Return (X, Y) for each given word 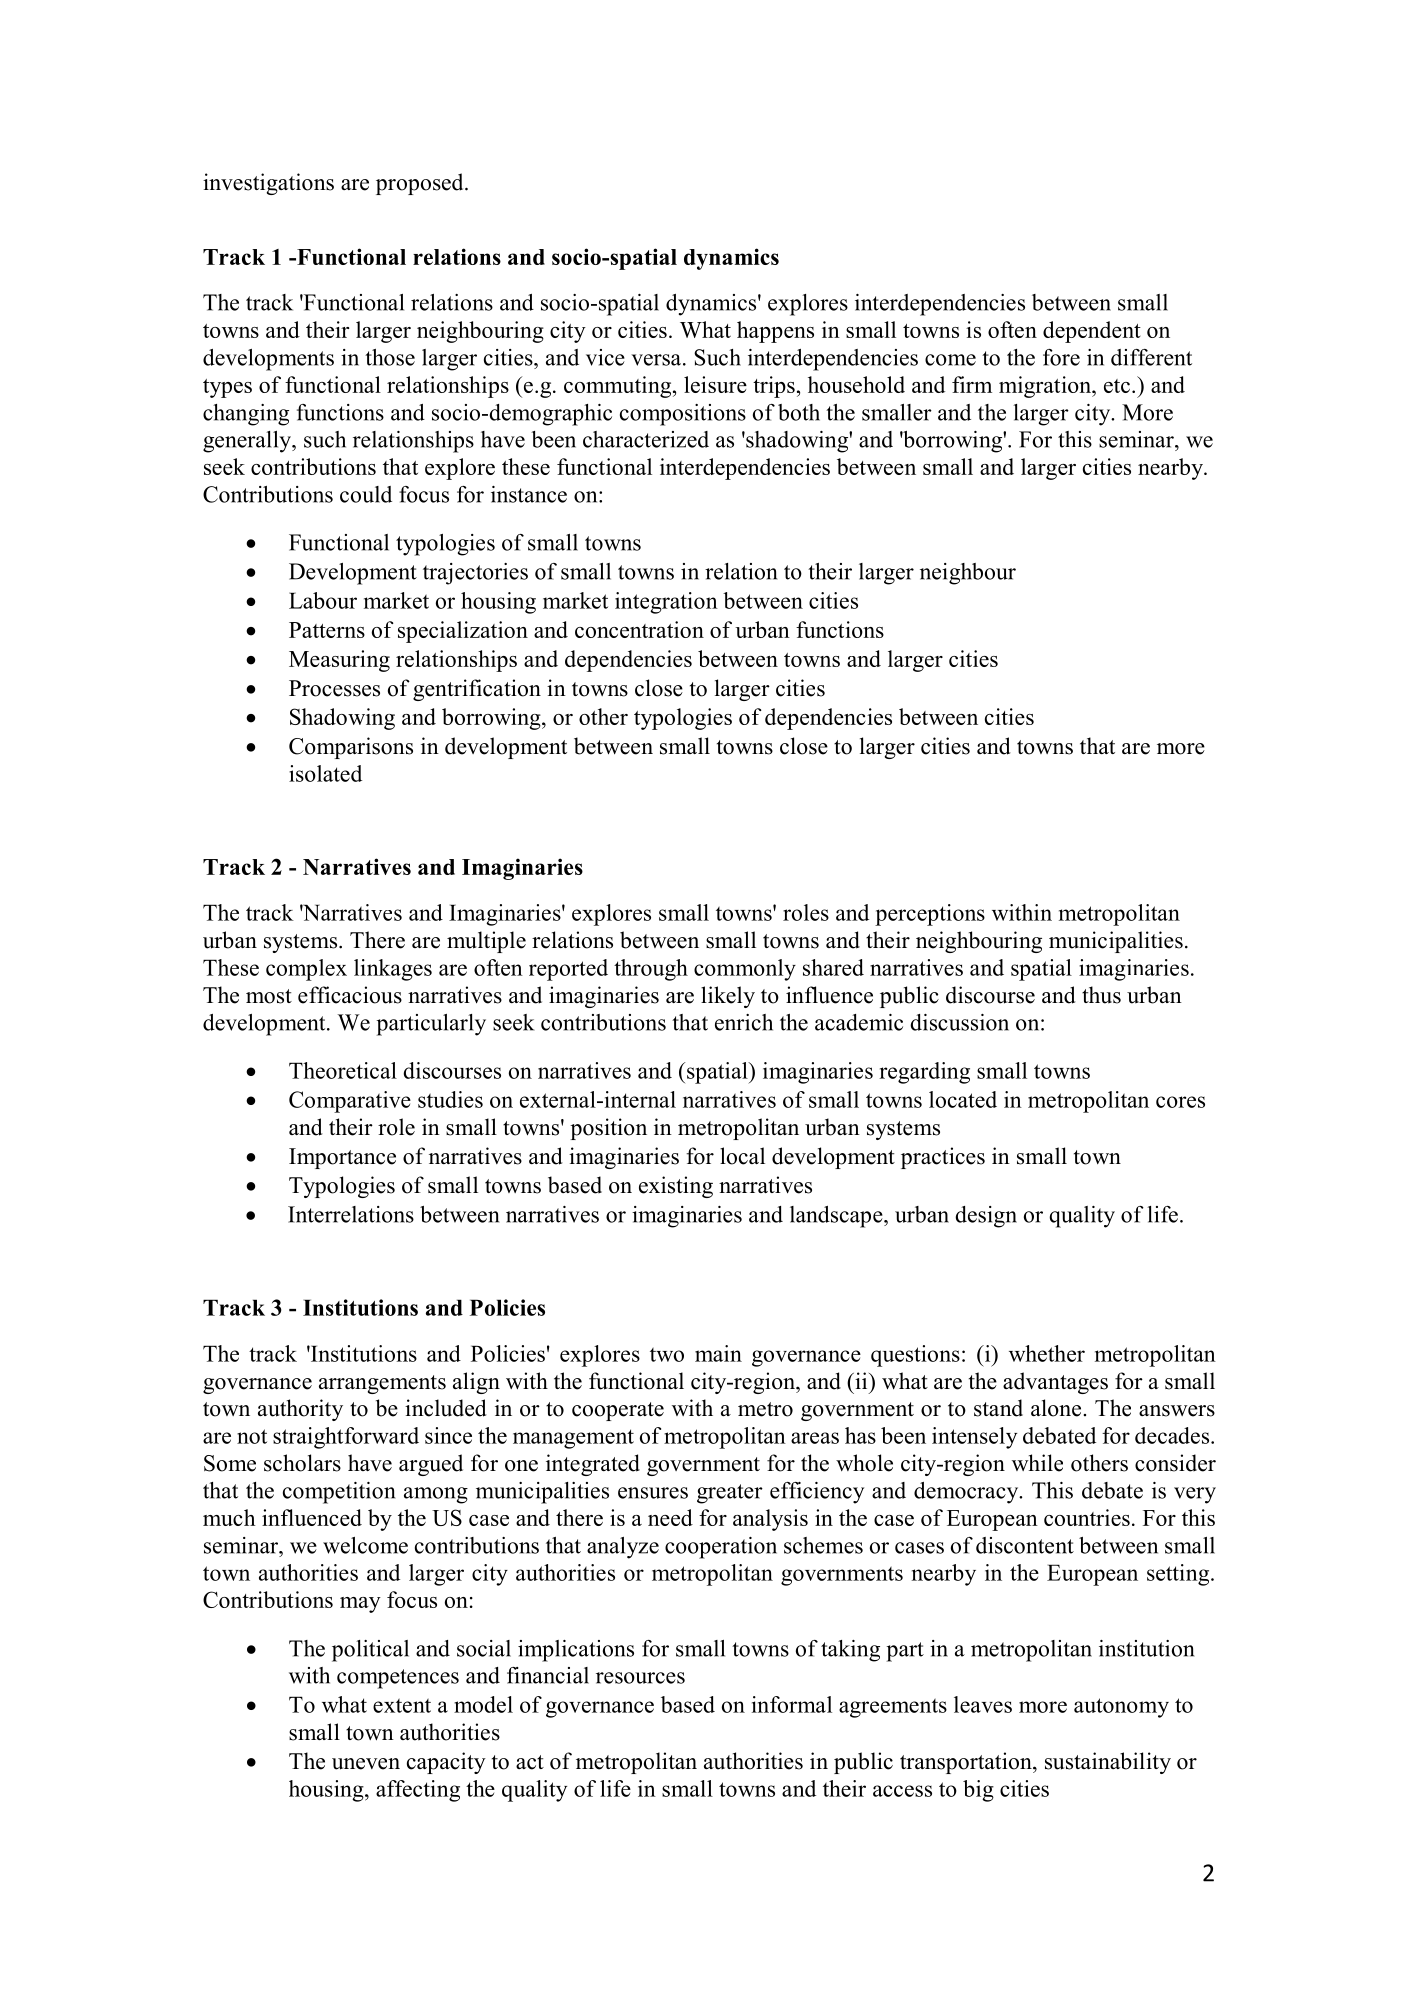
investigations (268, 184)
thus (1101, 995)
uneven (366, 1764)
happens (775, 332)
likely (728, 997)
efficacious (350, 995)
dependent (1092, 332)
